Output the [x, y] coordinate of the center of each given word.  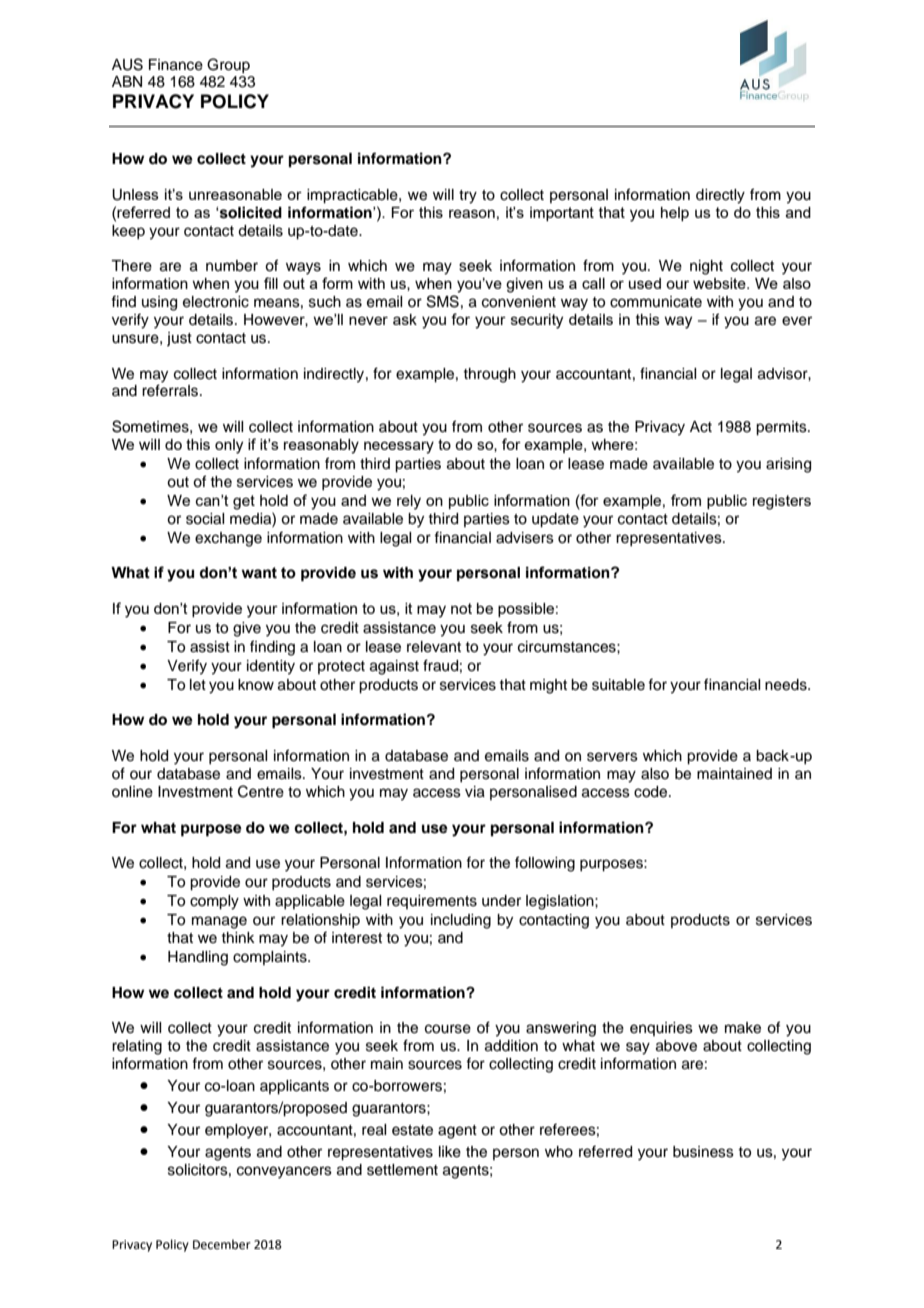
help [675, 214]
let [198, 685]
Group [228, 65]
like [450, 1152]
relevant [434, 647]
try [468, 197]
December [222, 1244]
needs [787, 685]
